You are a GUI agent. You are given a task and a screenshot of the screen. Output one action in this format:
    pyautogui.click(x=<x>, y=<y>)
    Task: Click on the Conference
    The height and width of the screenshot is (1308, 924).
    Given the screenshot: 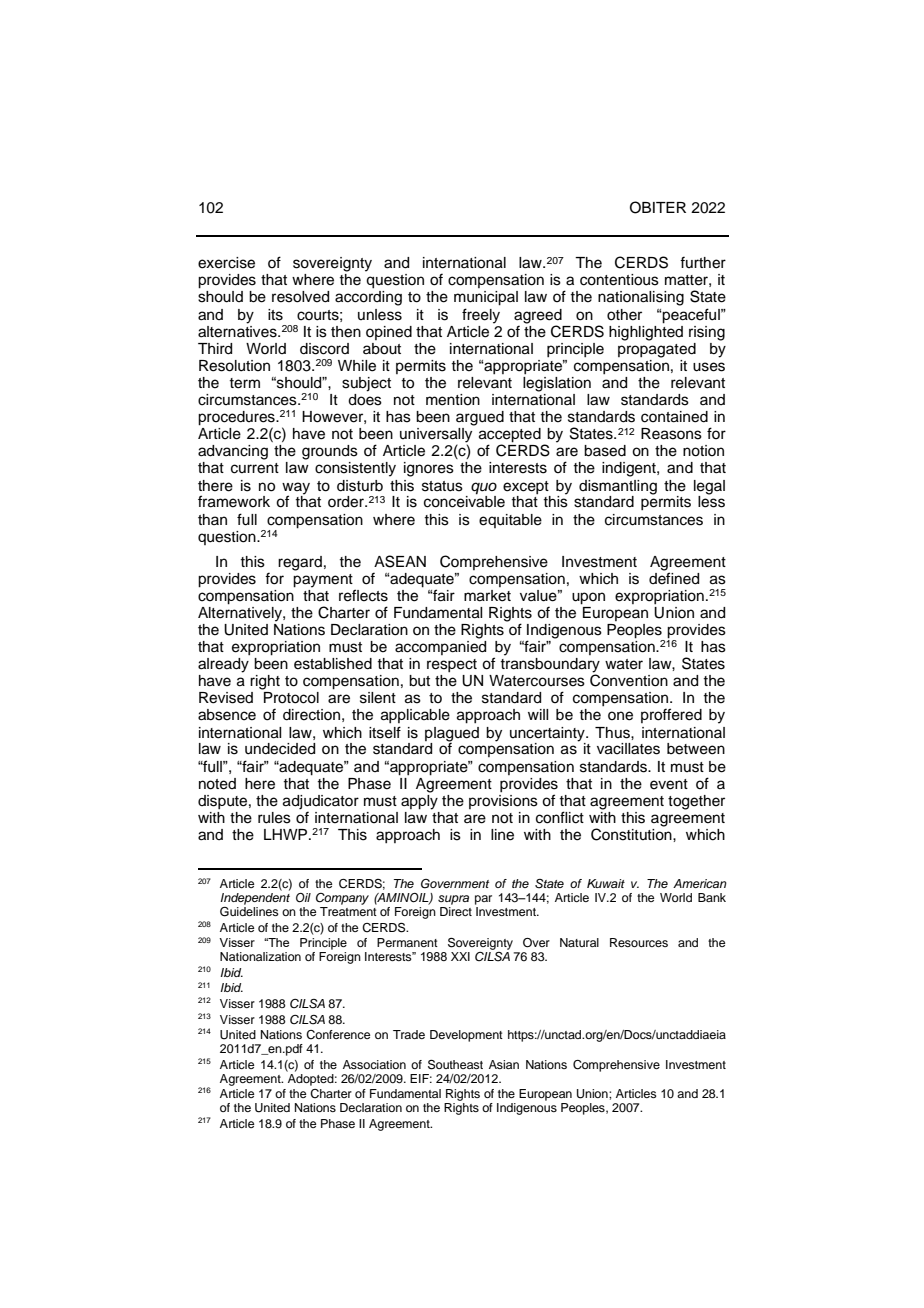 What is the action you would take?
    pyautogui.click(x=338, y=1035)
